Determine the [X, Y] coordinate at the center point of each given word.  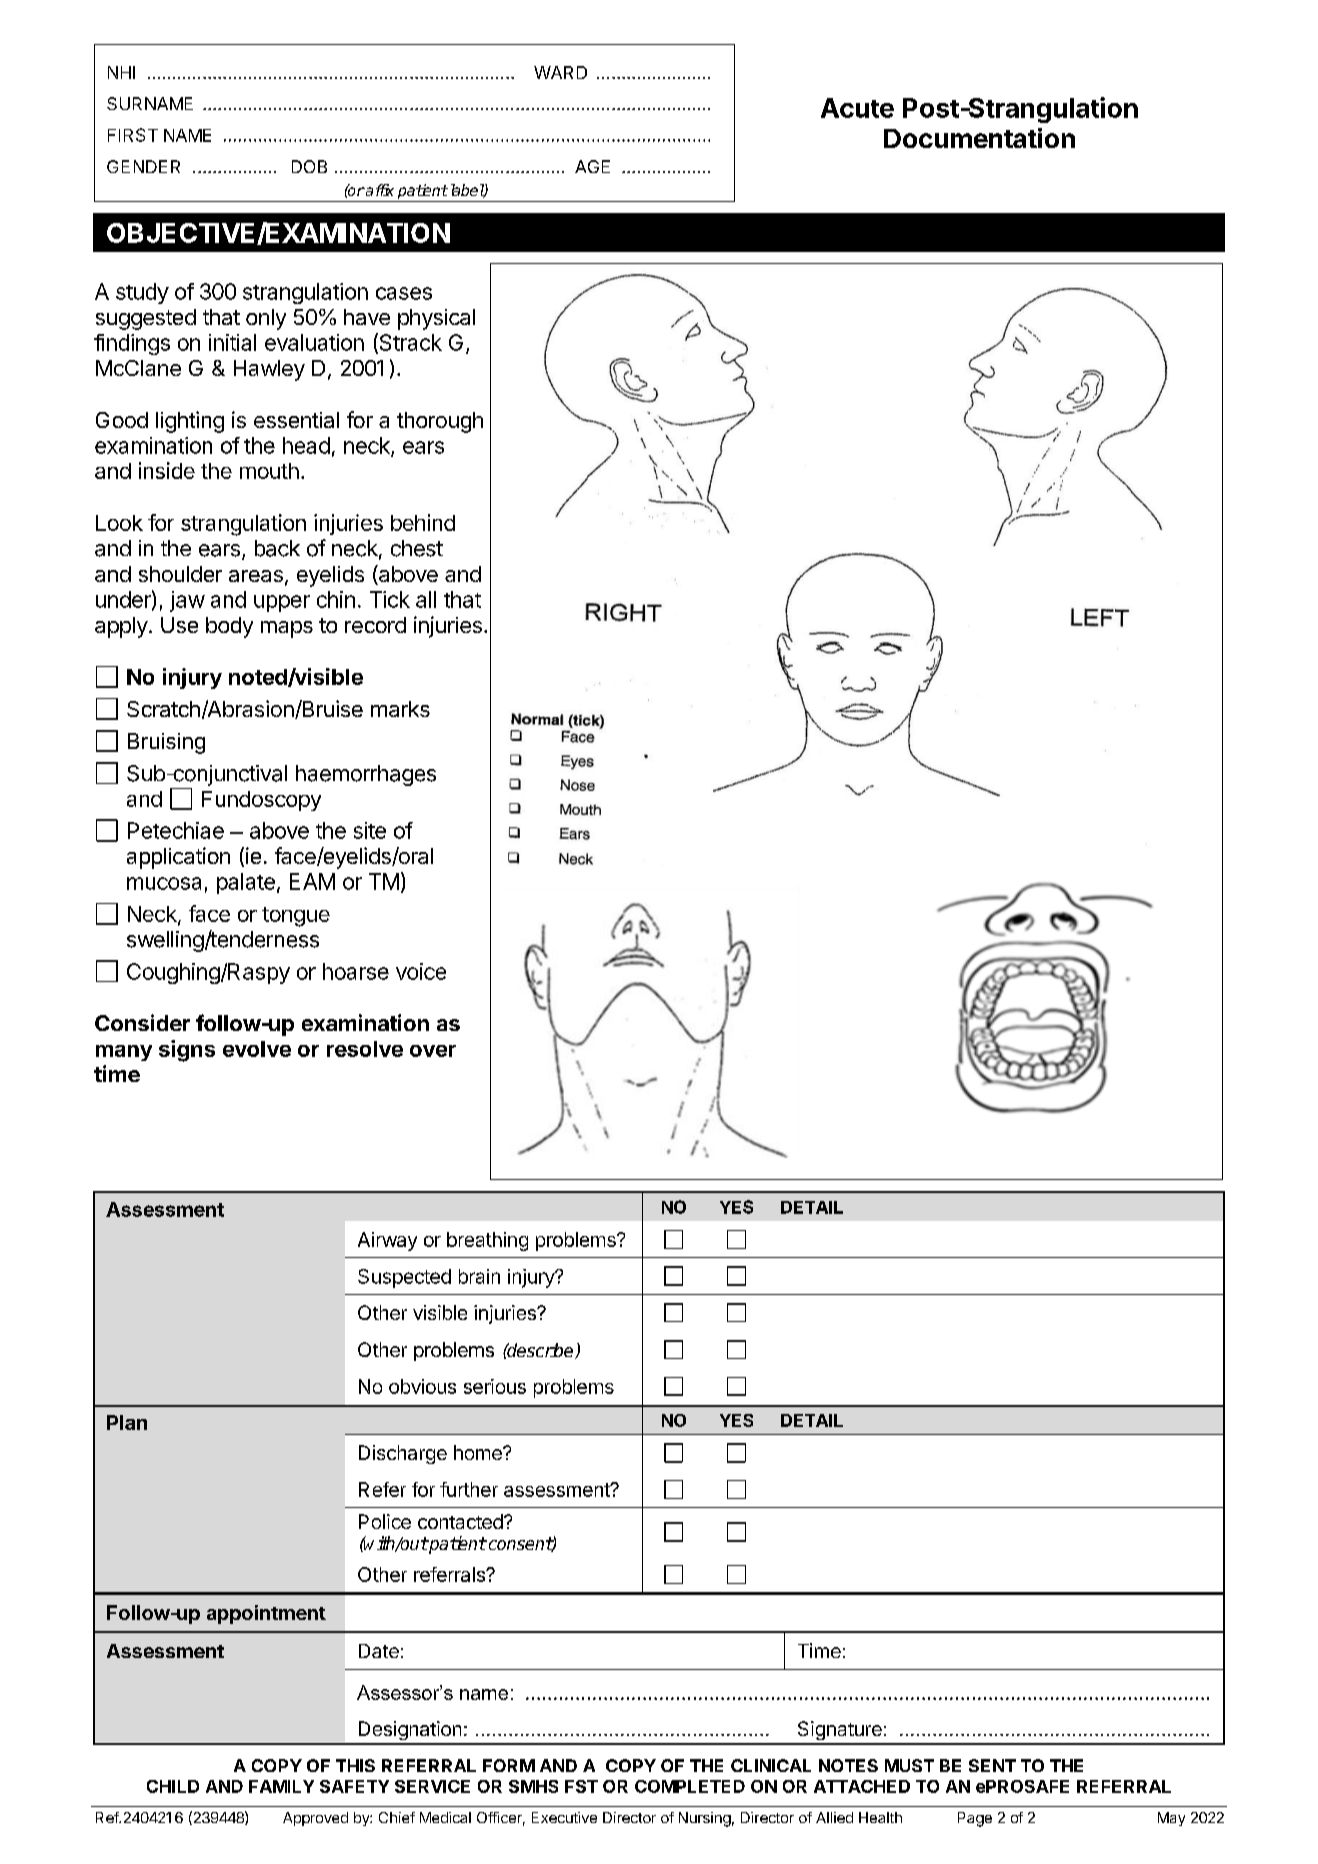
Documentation [979, 138]
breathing [487, 1241]
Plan [127, 1422]
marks [400, 709]
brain [479, 1276]
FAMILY [281, 1786]
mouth [269, 471]
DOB [309, 166]
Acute [857, 108]
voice [421, 971]
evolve [257, 1049]
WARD [560, 72]
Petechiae [176, 830]
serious [495, 1386]
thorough [440, 422]
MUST [909, 1765]
